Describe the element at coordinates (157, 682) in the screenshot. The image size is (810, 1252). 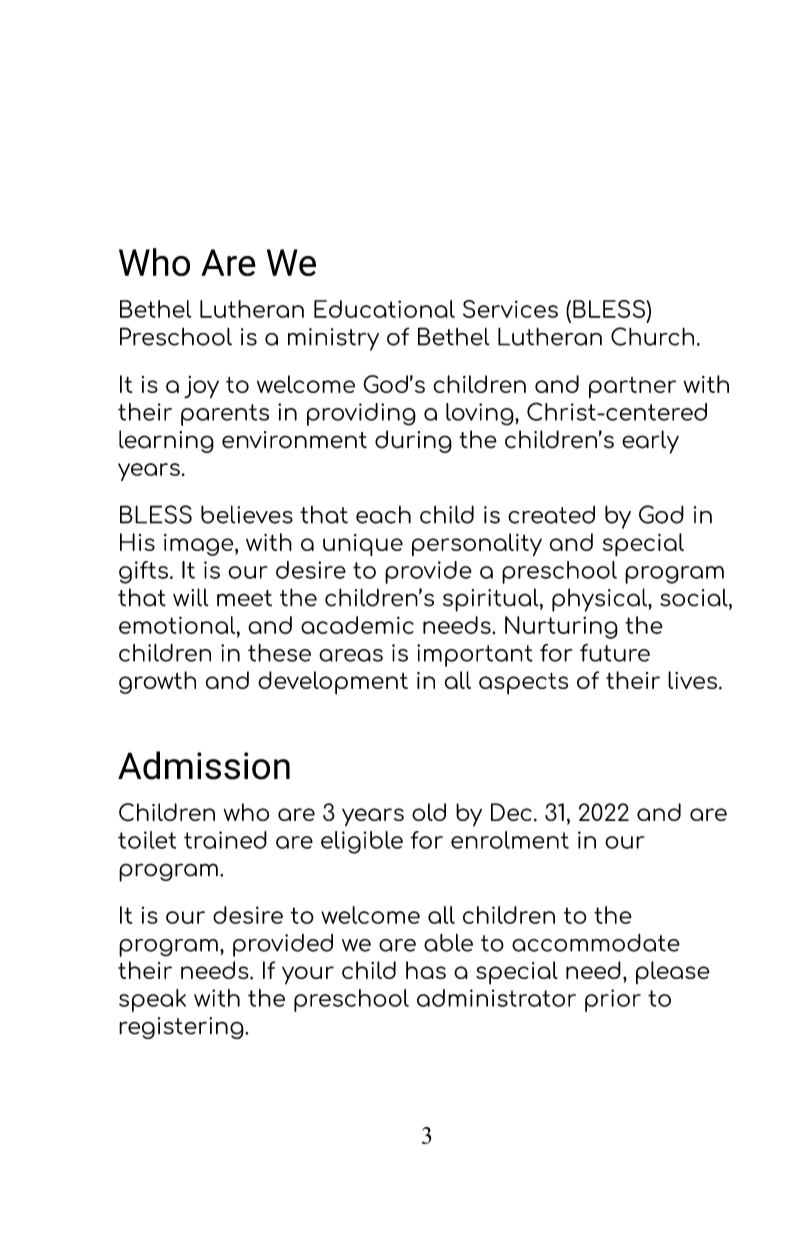
I see `growth` at that location.
